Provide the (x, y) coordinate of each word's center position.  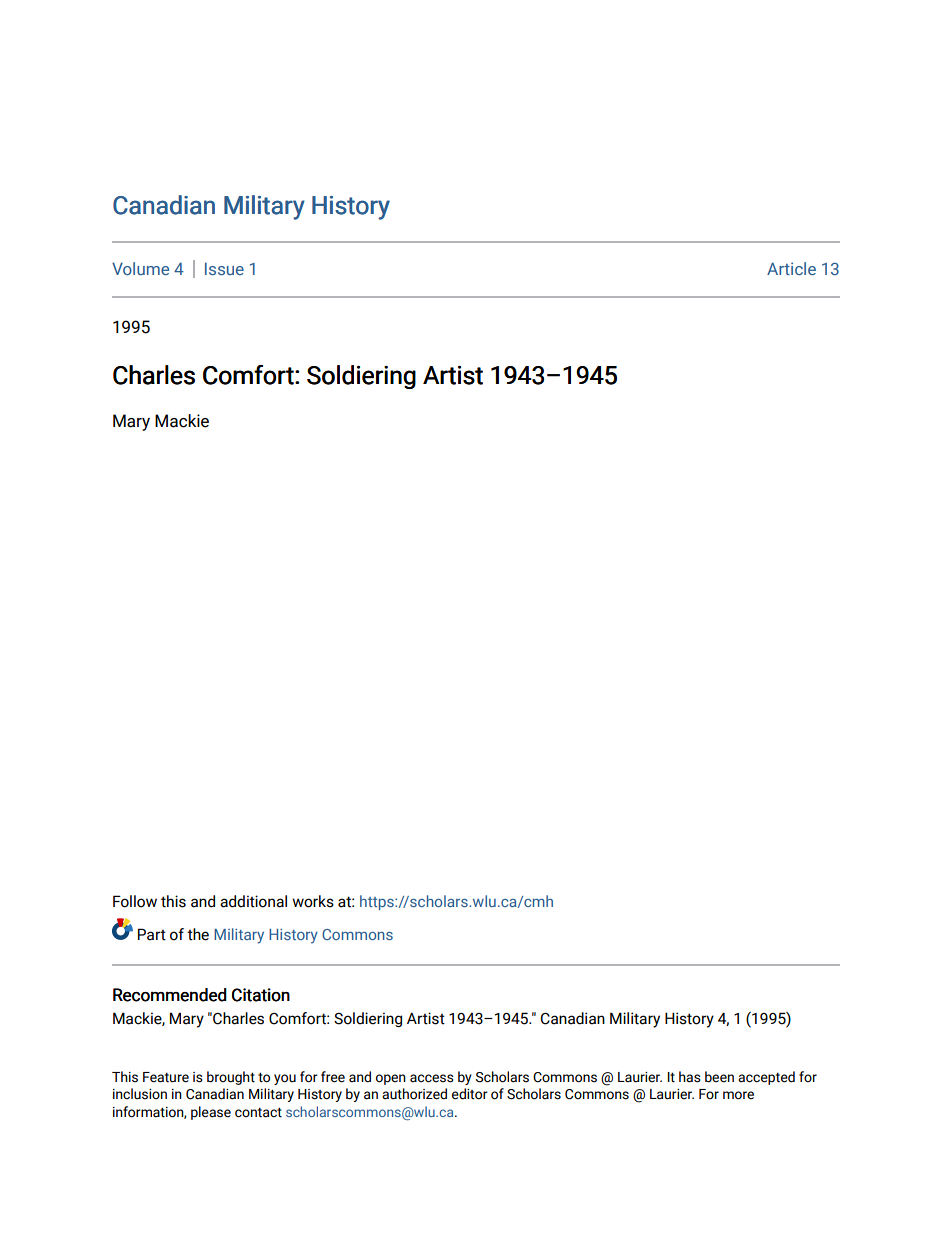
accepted (766, 1078)
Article (791, 268)
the (198, 934)
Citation (261, 995)
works (313, 901)
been (719, 1077)
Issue (224, 268)
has (690, 1077)
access (432, 1078)
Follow (135, 901)
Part (152, 934)
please (211, 1113)
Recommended (170, 995)
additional (253, 901)
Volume (140, 268)
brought (231, 1078)
